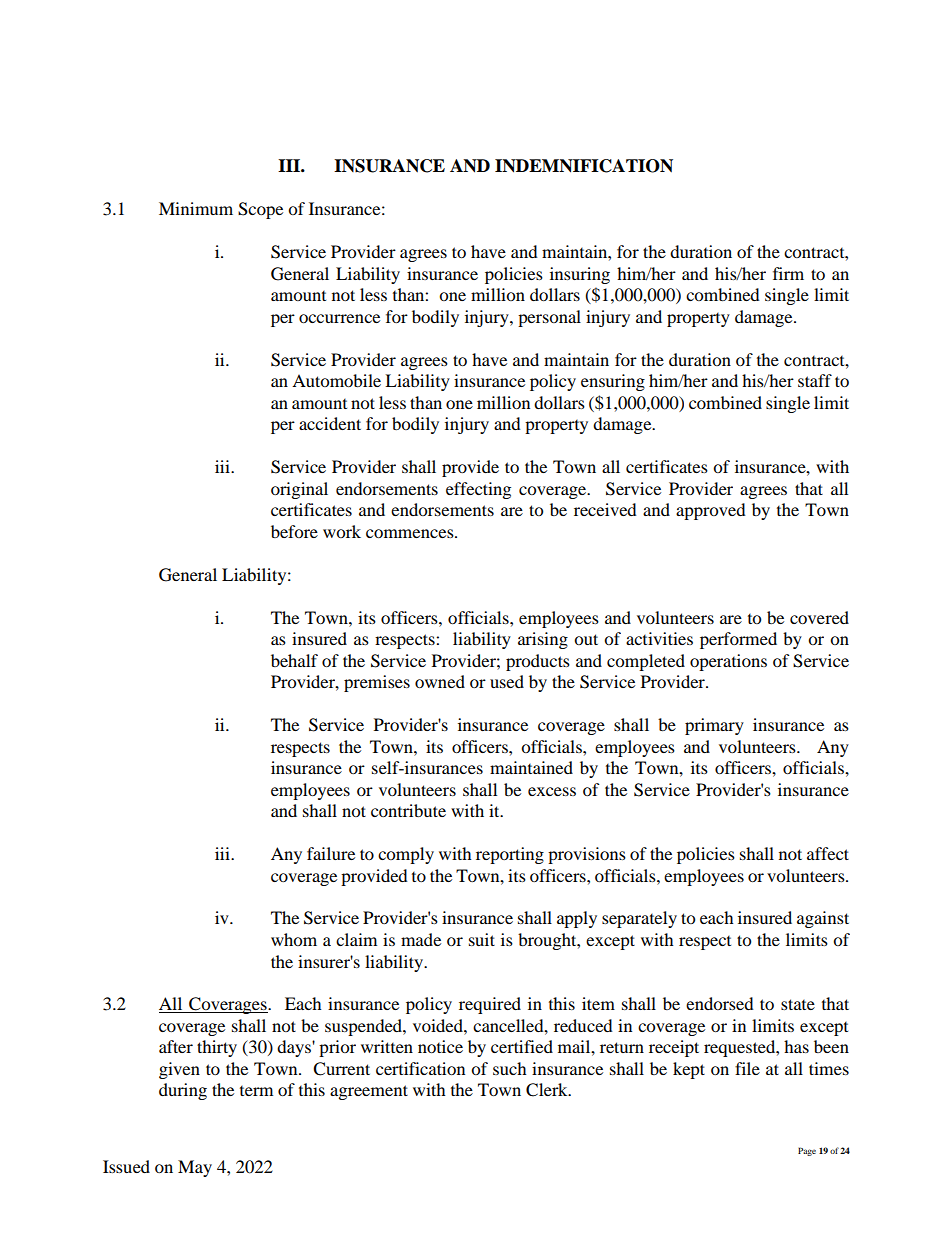 This image has height=1233, width=952. I want to click on firm, so click(788, 273).
